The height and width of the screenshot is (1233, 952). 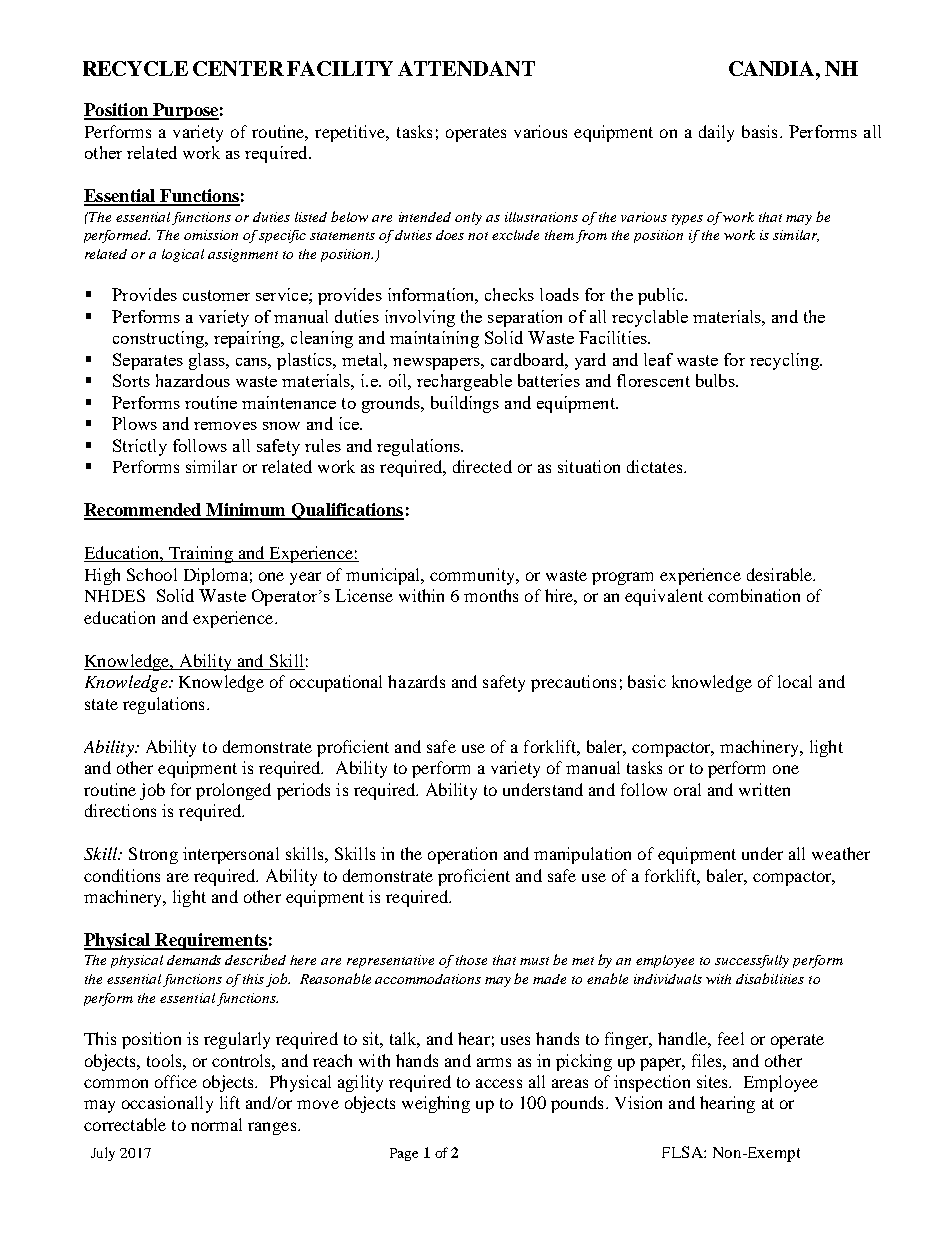 I want to click on prolonged, so click(x=233, y=791).
